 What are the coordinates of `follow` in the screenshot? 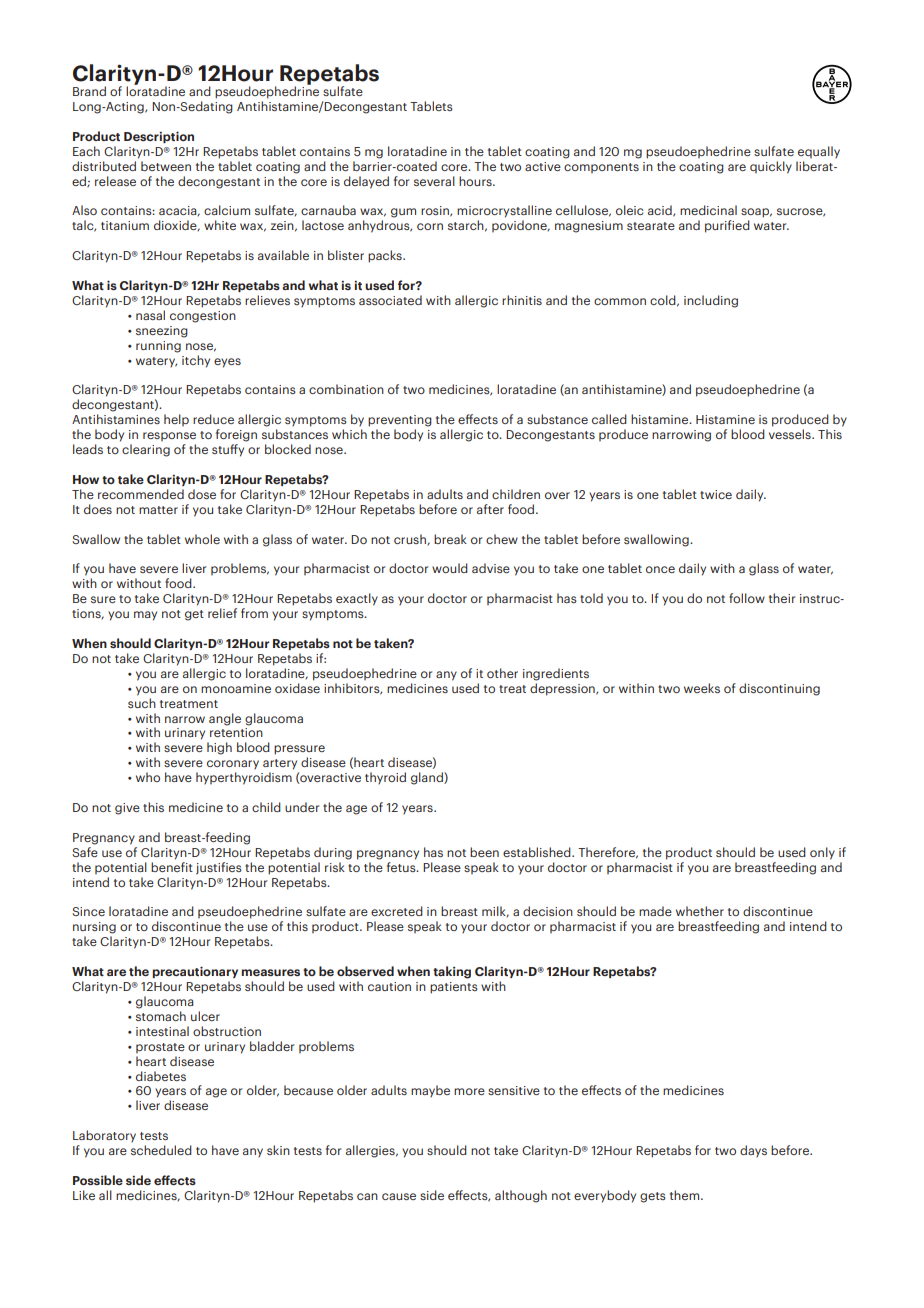 It's located at (747, 598).
